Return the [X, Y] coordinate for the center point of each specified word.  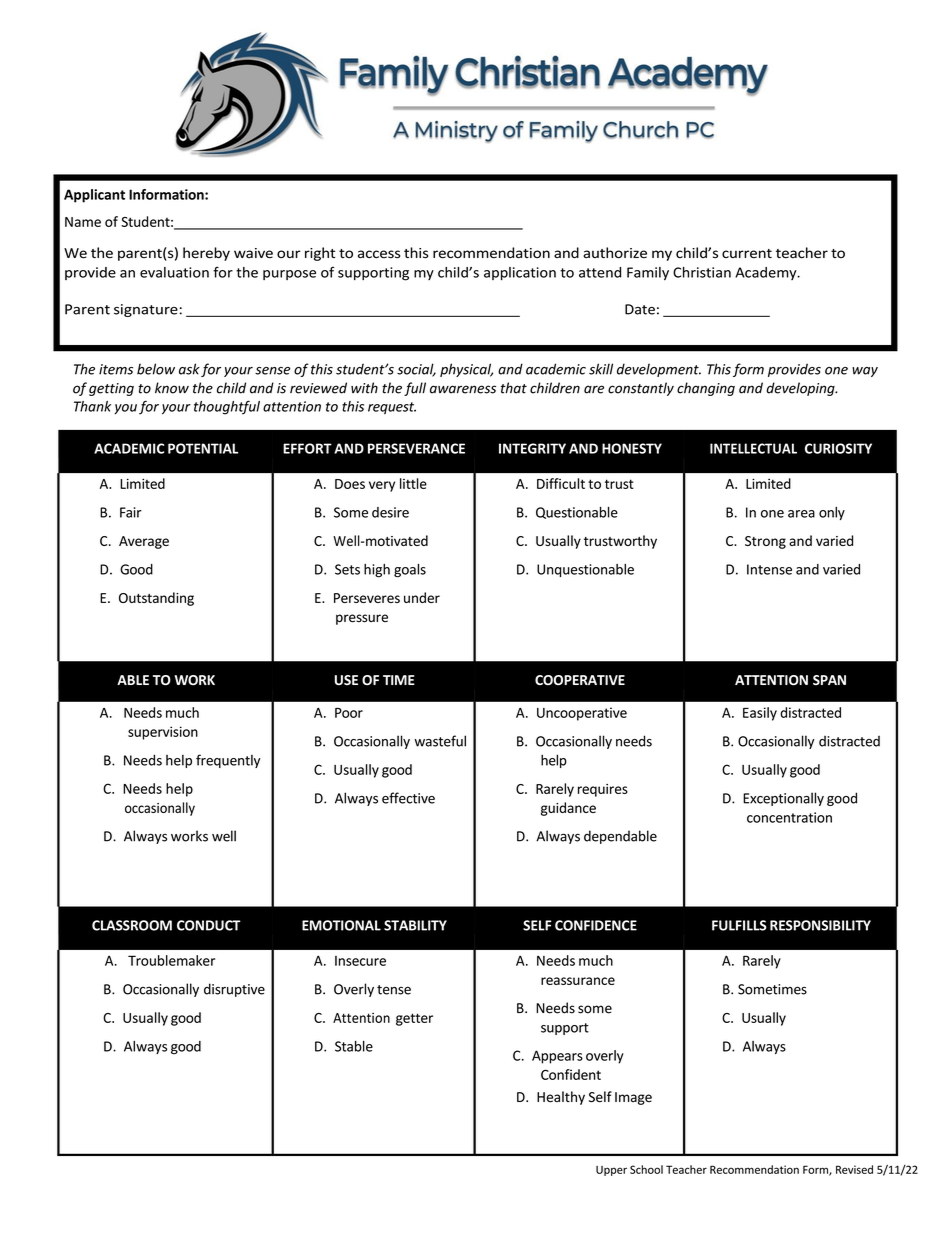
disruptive [234, 990]
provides [794, 370]
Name [83, 222]
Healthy [561, 1098]
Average [144, 542]
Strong [765, 542]
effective [408, 798]
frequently [228, 761]
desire [390, 512]
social [416, 370]
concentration [789, 817]
